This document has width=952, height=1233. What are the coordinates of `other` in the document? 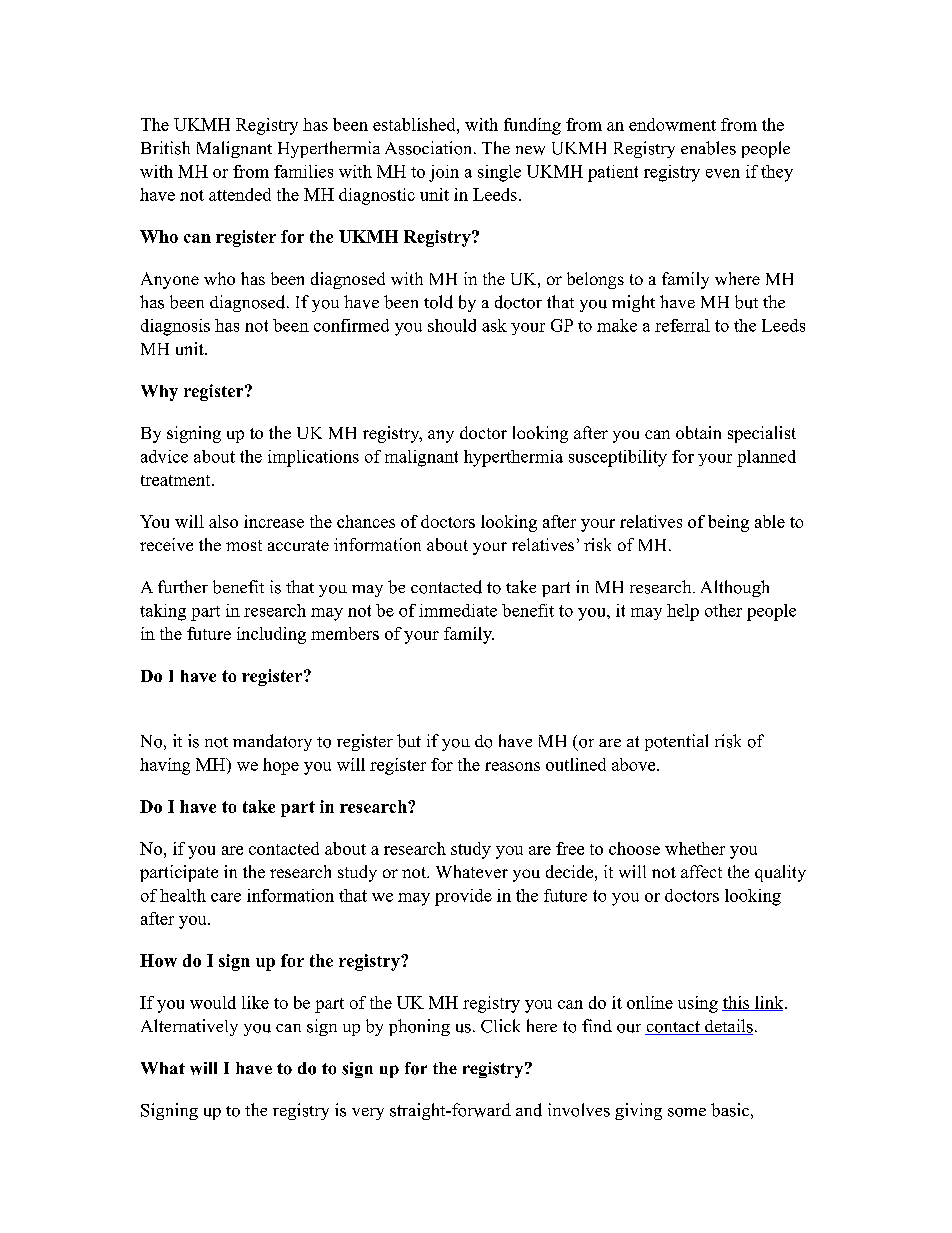 It's located at (723, 610).
